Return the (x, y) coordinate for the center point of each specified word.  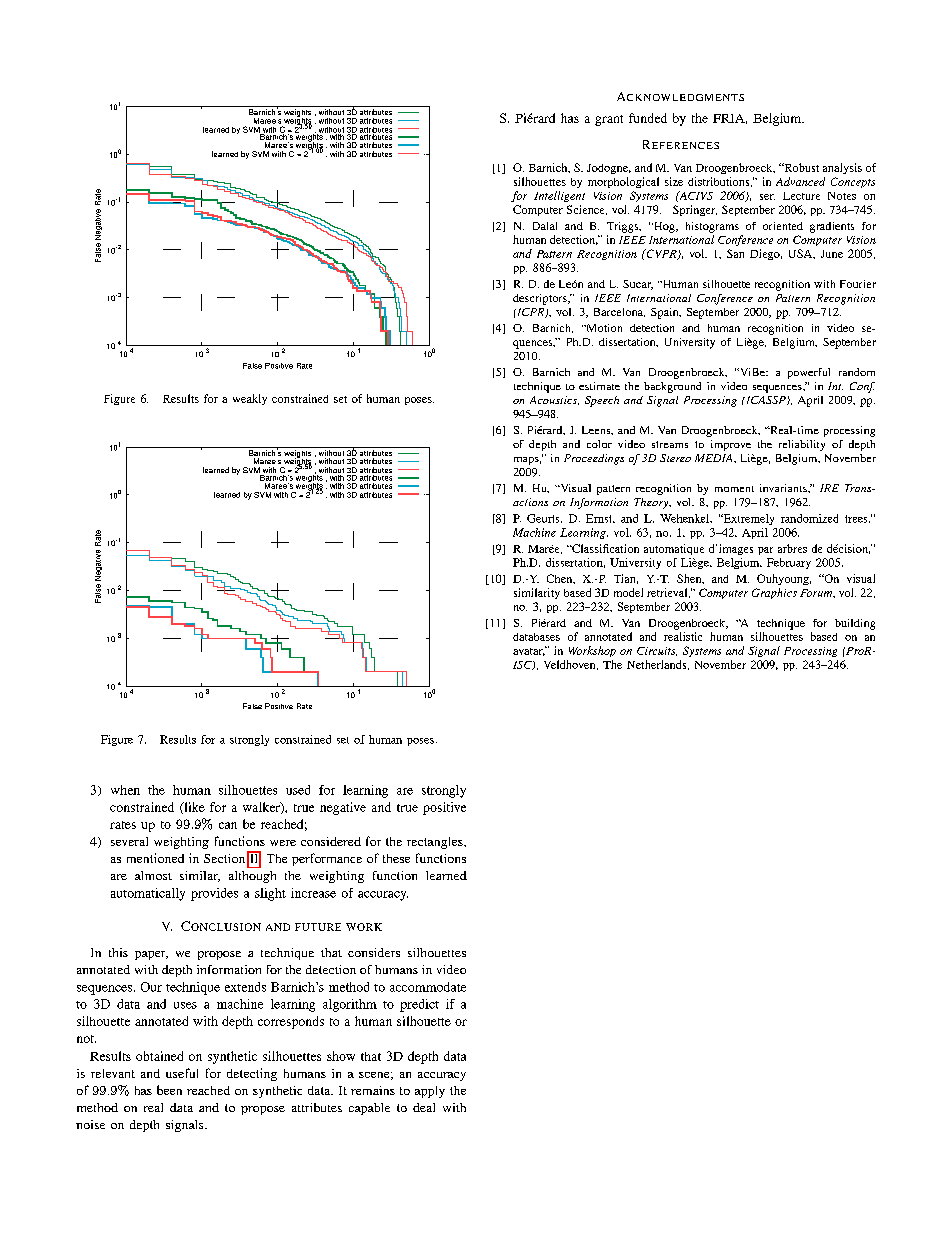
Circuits (657, 651)
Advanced (800, 181)
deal (424, 1107)
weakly (250, 399)
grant (609, 120)
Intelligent (559, 196)
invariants (784, 488)
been (169, 1090)
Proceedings (594, 459)
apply (430, 1092)
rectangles (436, 843)
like (193, 808)
